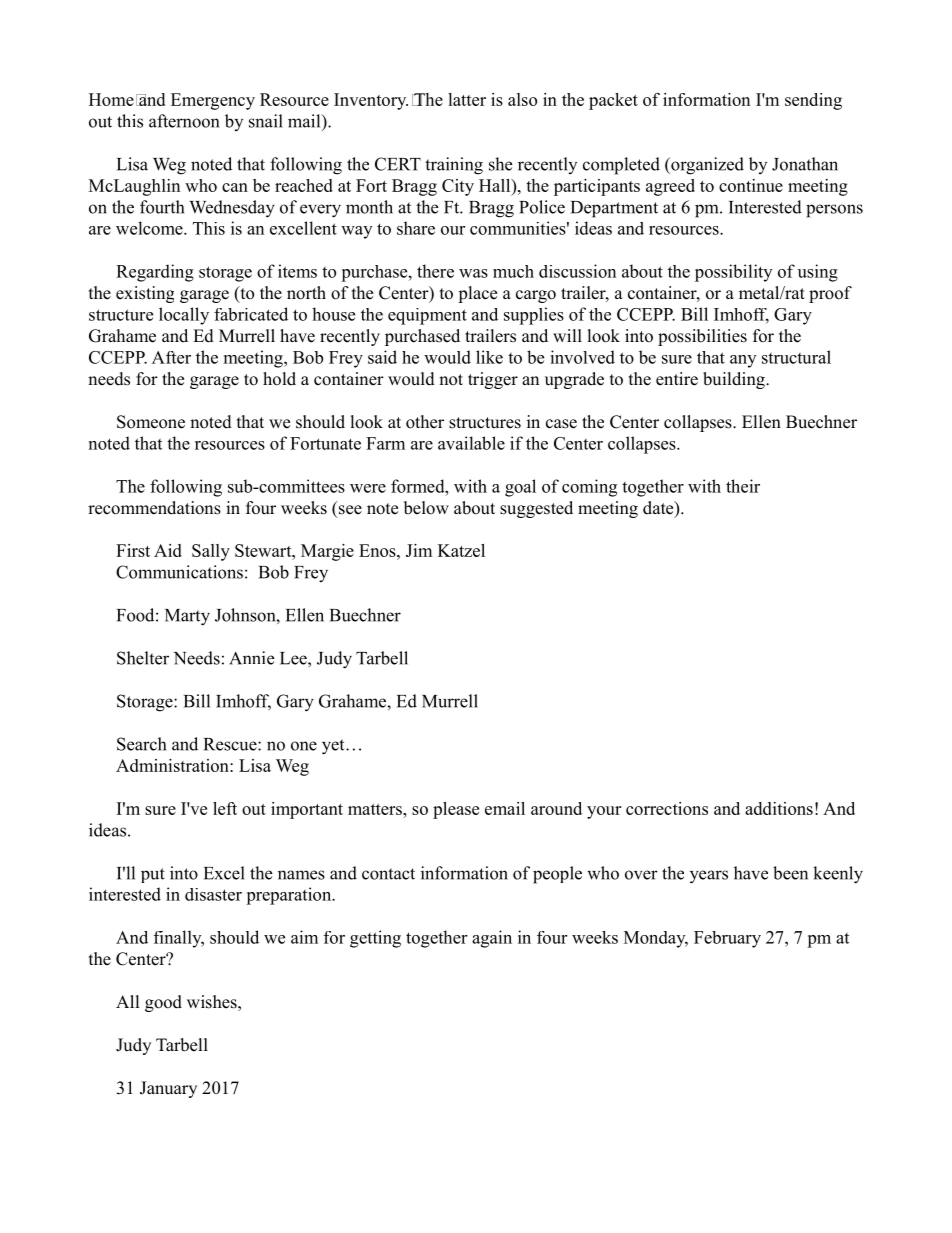 The image size is (952, 1233). I want to click on please, so click(456, 810).
